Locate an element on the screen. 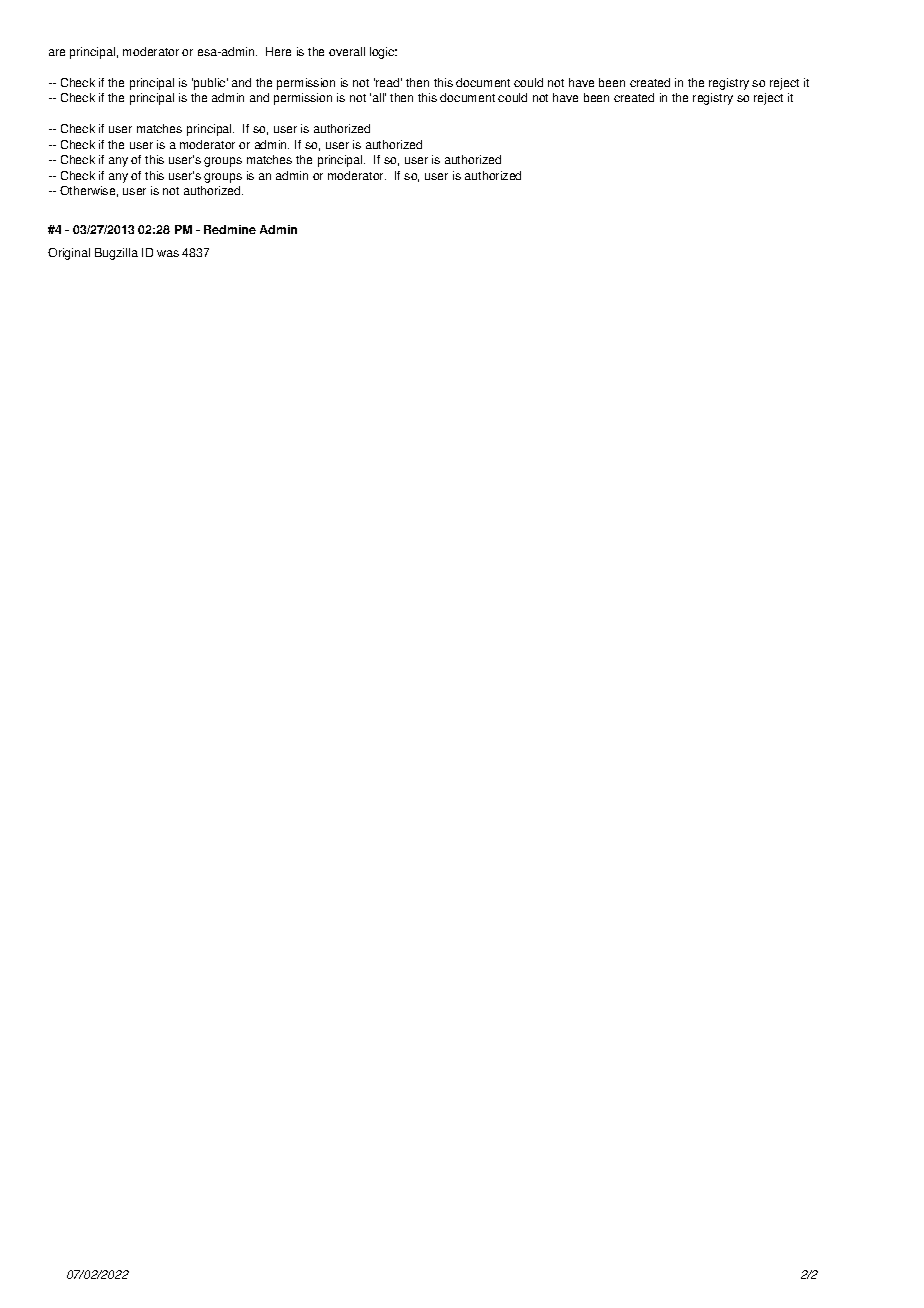 The height and width of the screenshot is (1308, 924). are is located at coordinates (57, 52).
